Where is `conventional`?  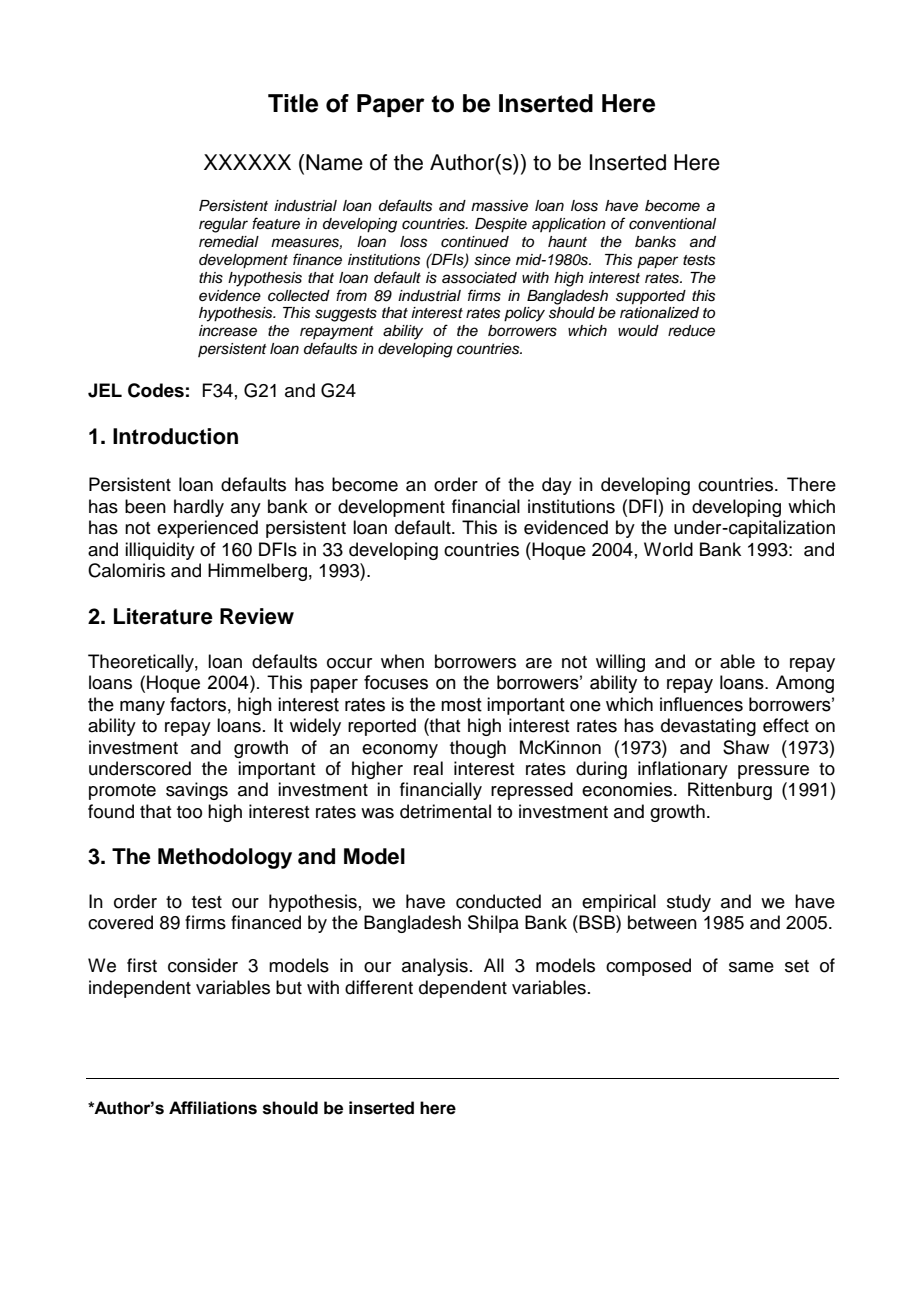 conventional is located at coordinates (672, 224).
